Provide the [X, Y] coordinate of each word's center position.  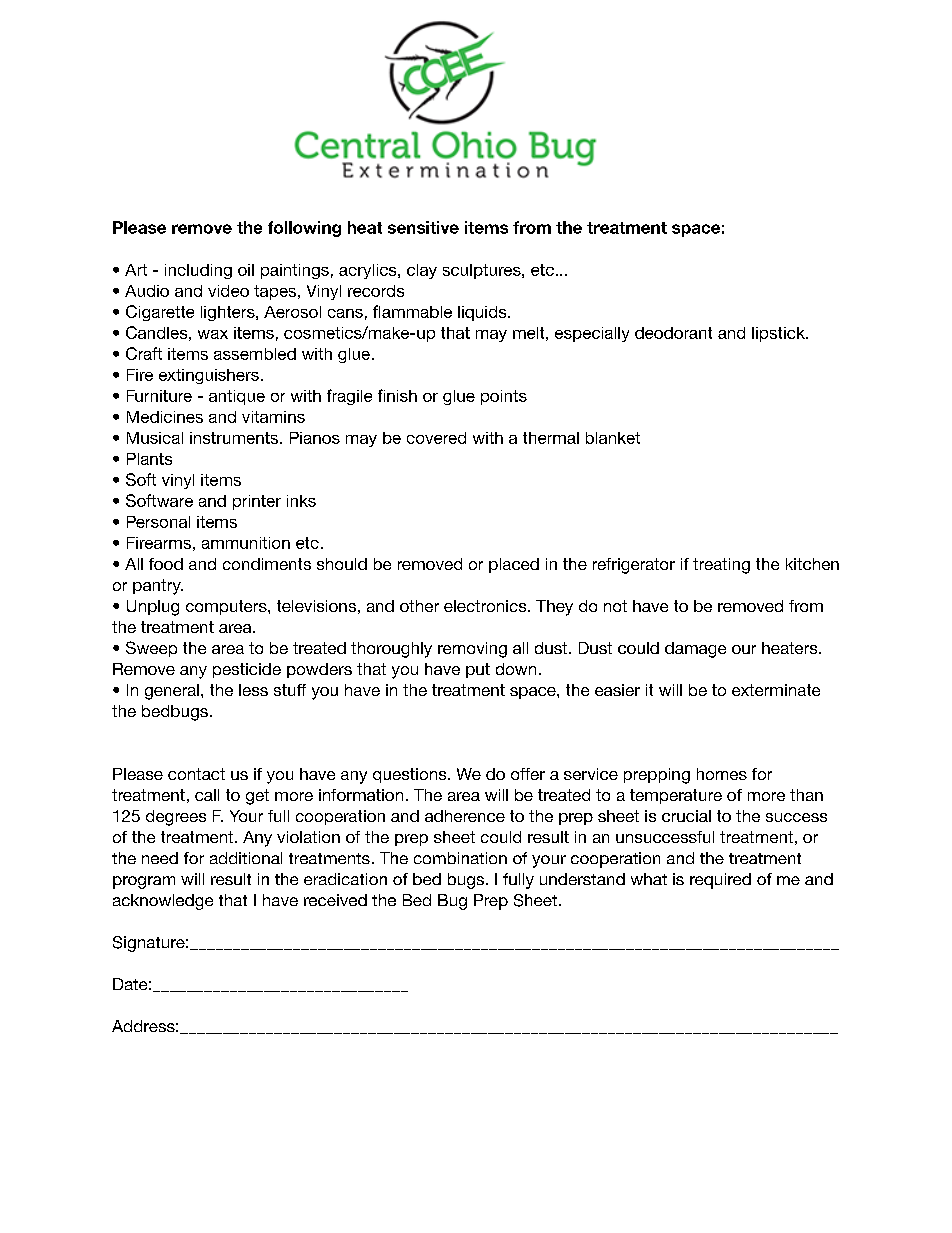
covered [436, 438]
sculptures [483, 271]
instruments [235, 438]
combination [460, 858]
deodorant [673, 333]
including [198, 271]
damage [695, 650]
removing [472, 650]
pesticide [247, 670]
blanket [613, 438]
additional [246, 858]
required [720, 881]
